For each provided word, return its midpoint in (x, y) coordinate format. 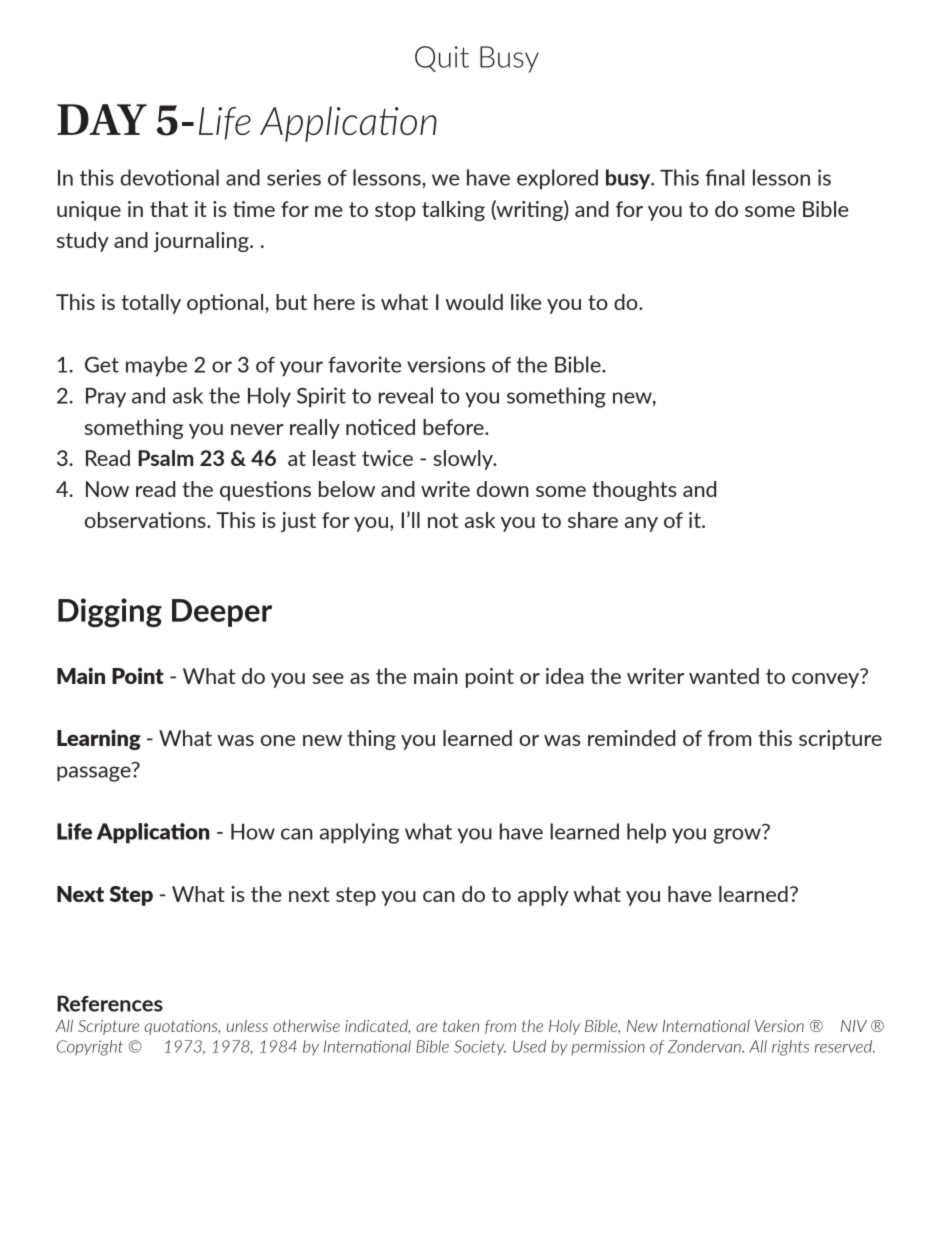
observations (146, 520)
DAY (102, 119)
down (503, 489)
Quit (442, 59)
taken (461, 1026)
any (641, 524)
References (110, 1004)
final (725, 177)
